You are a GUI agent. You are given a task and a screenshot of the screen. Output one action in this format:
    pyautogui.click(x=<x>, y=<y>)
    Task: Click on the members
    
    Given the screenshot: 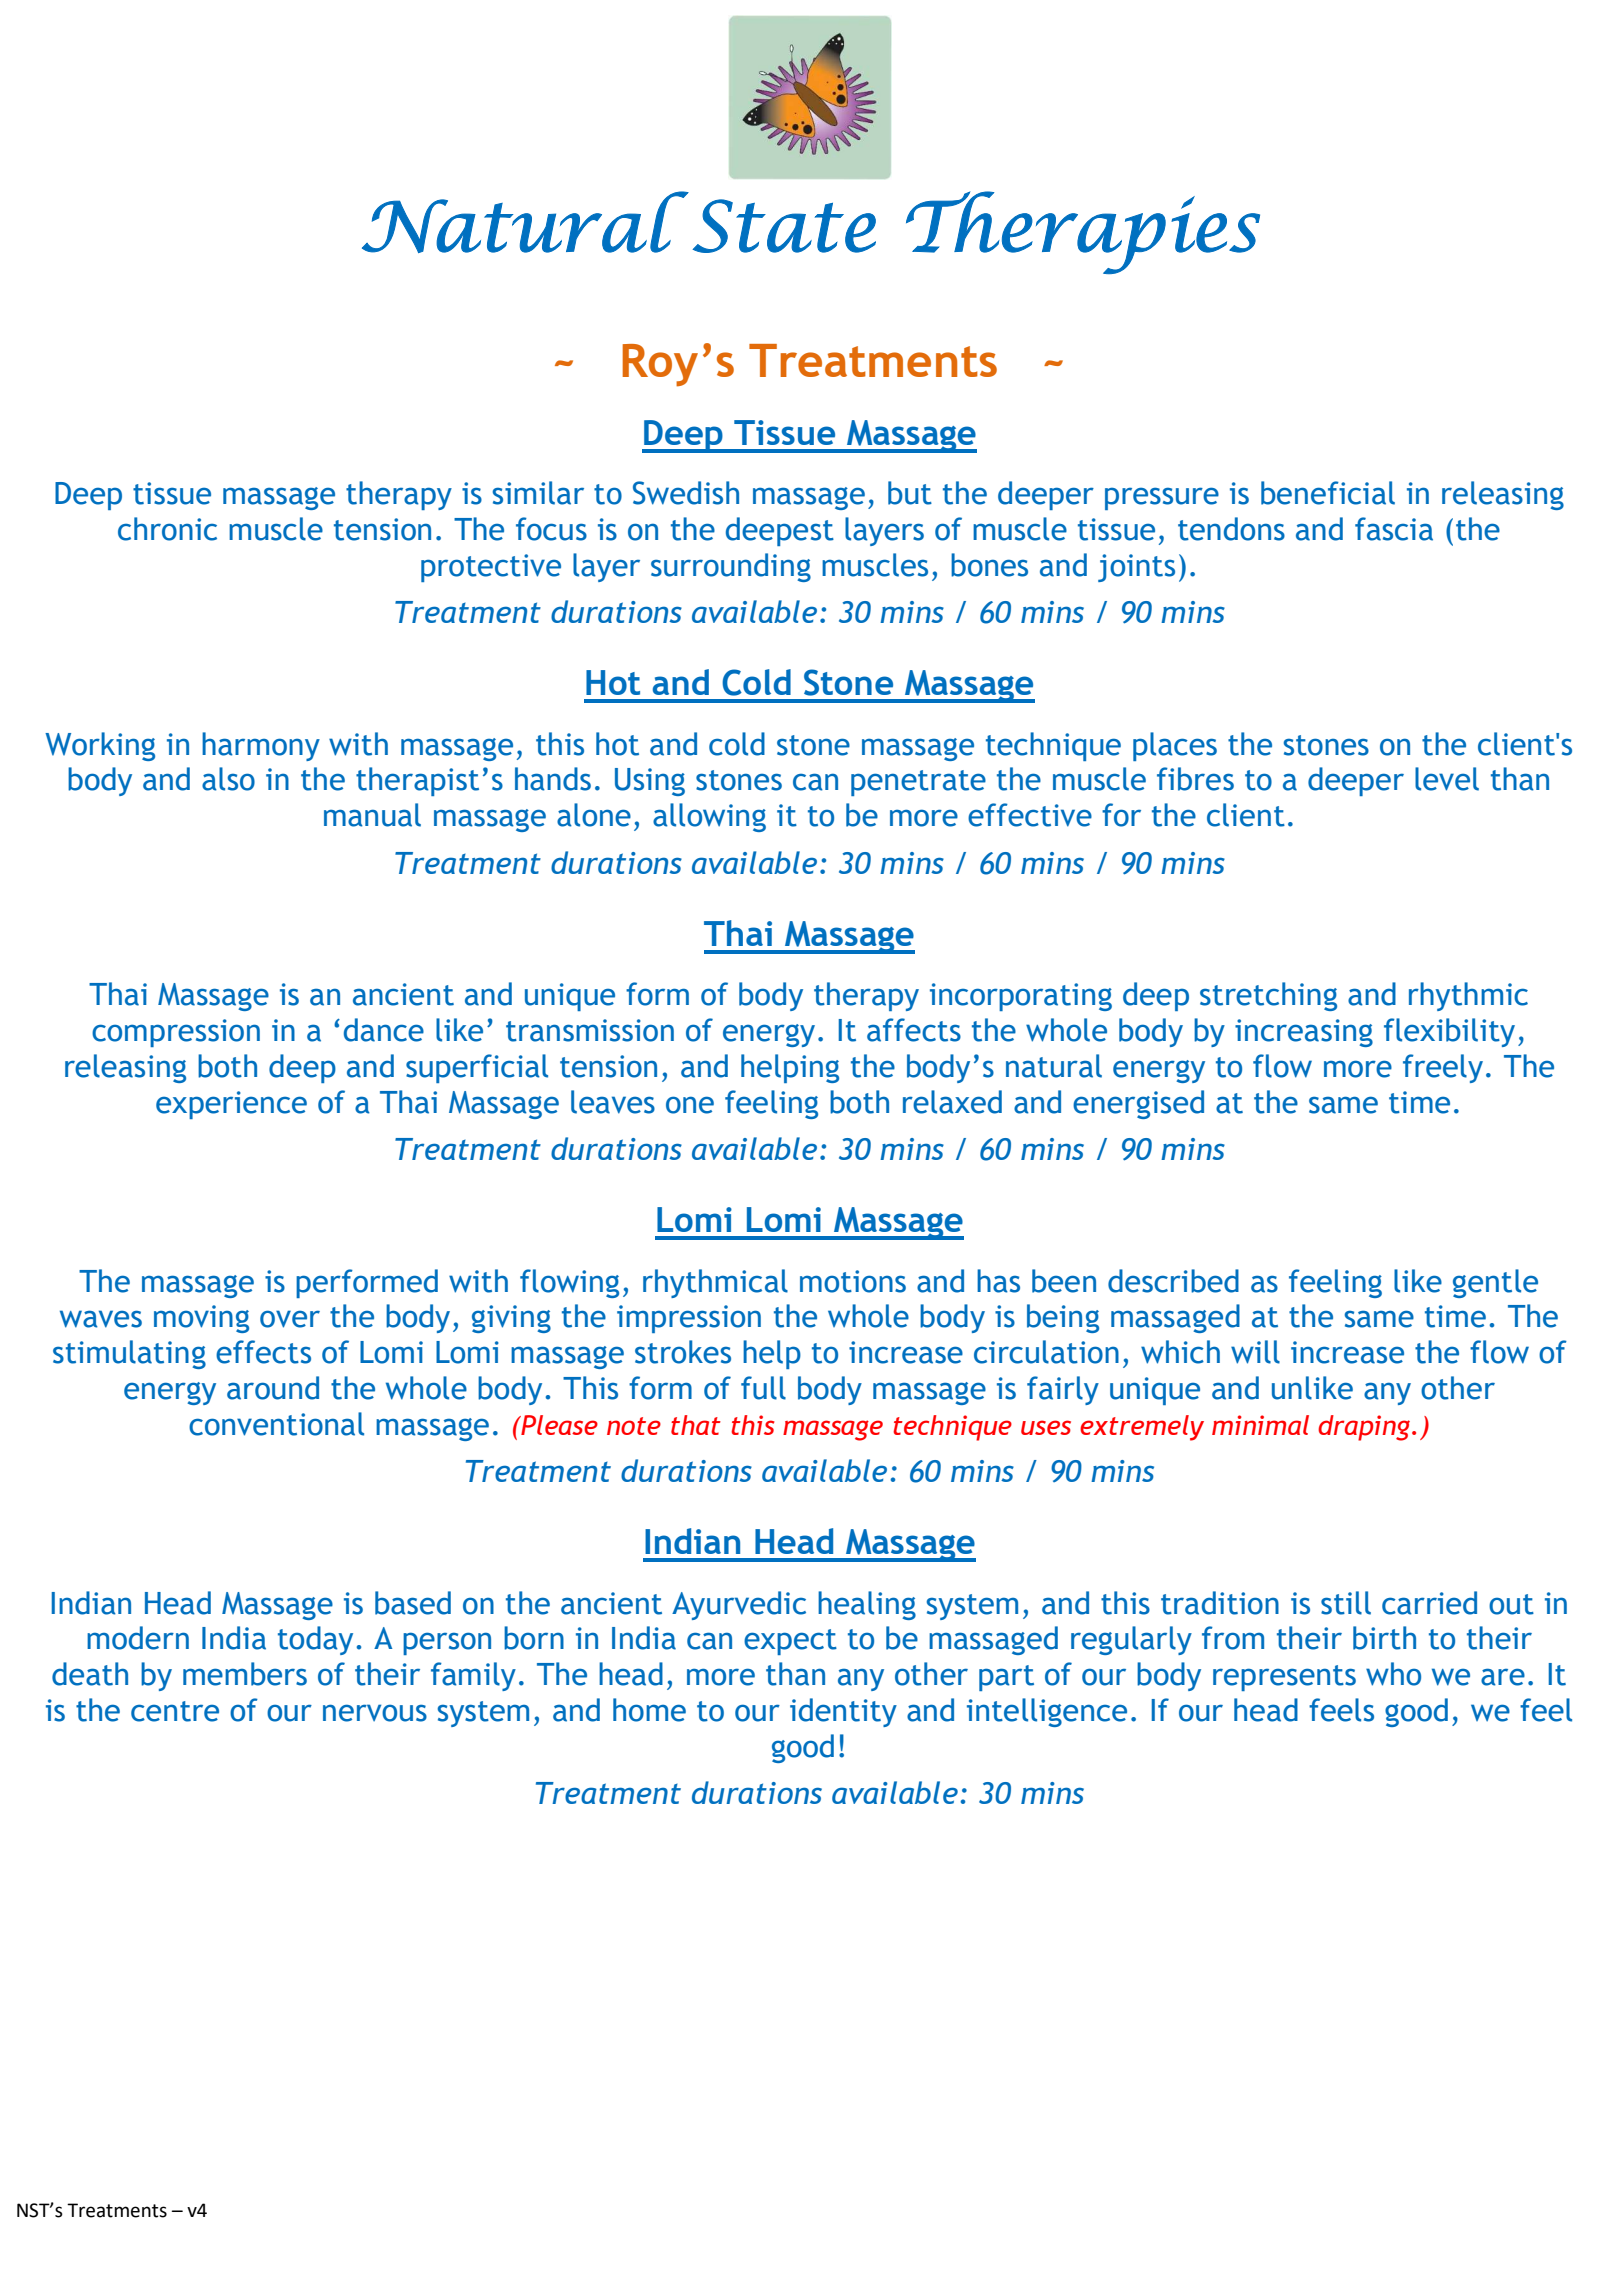 What is the action you would take?
    pyautogui.click(x=245, y=1674)
